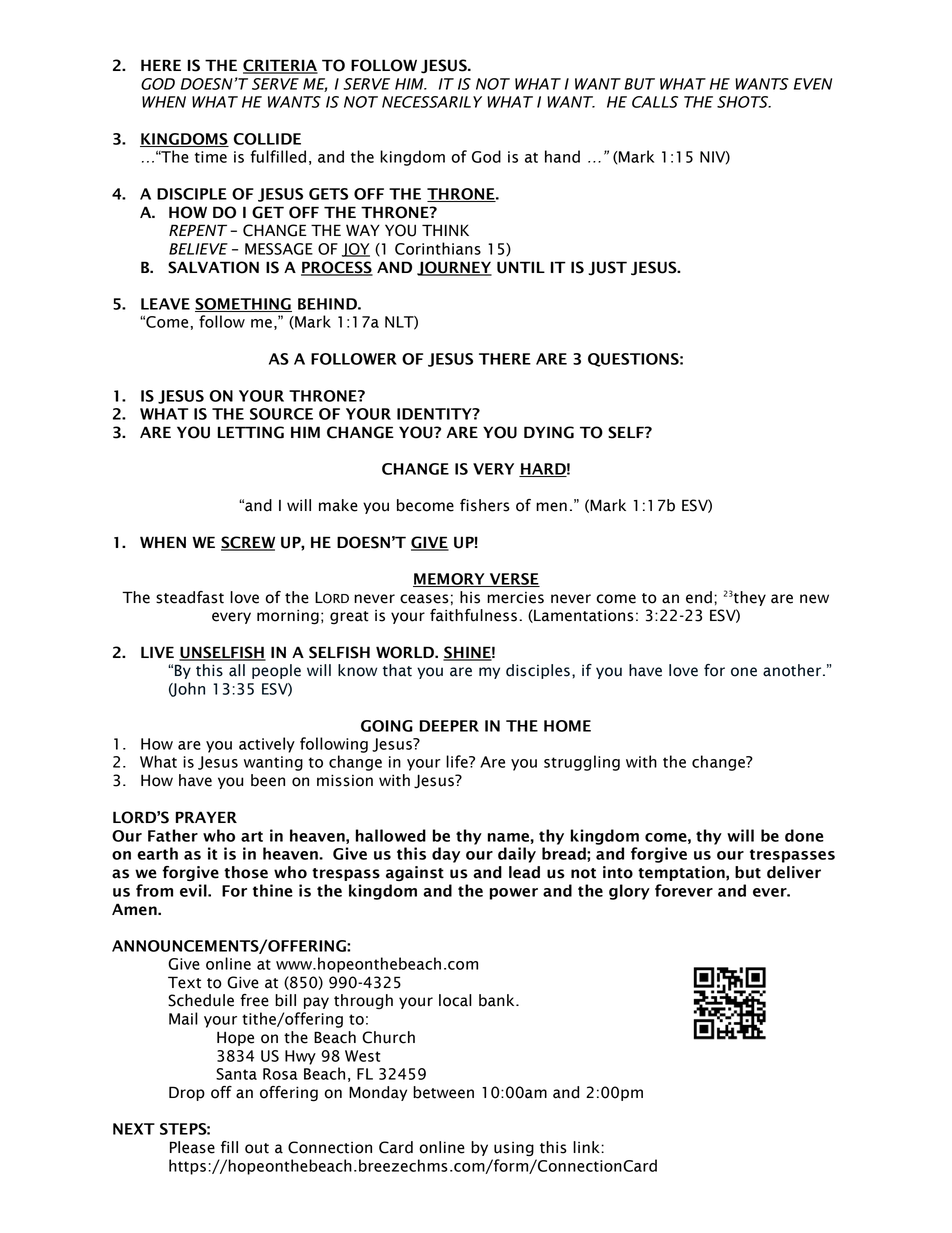  What do you see at coordinates (458, 761) in the image?
I see `life` at bounding box center [458, 761].
